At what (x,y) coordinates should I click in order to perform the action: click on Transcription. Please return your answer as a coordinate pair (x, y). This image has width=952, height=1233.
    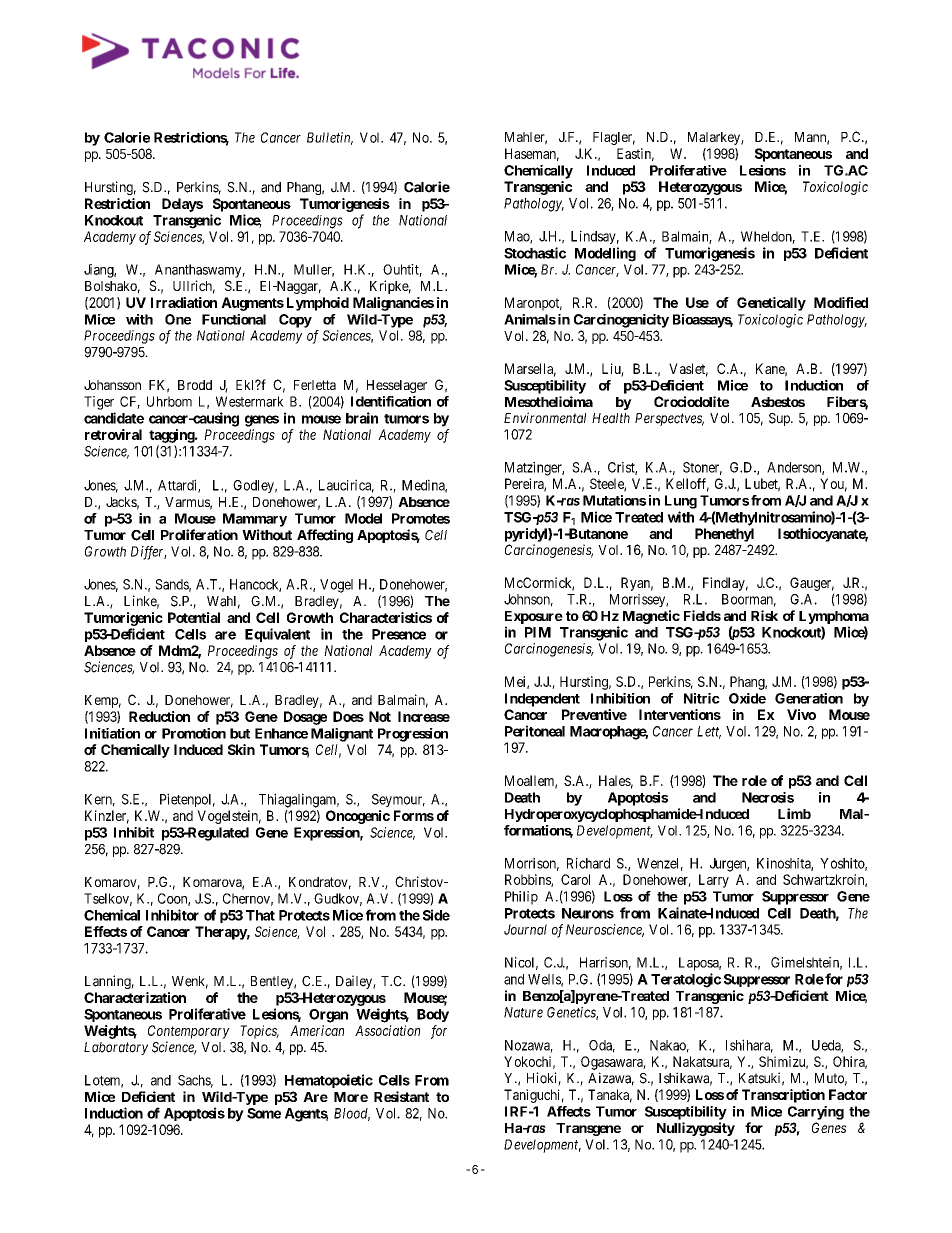
    Looking at the image, I should click on (783, 1096).
